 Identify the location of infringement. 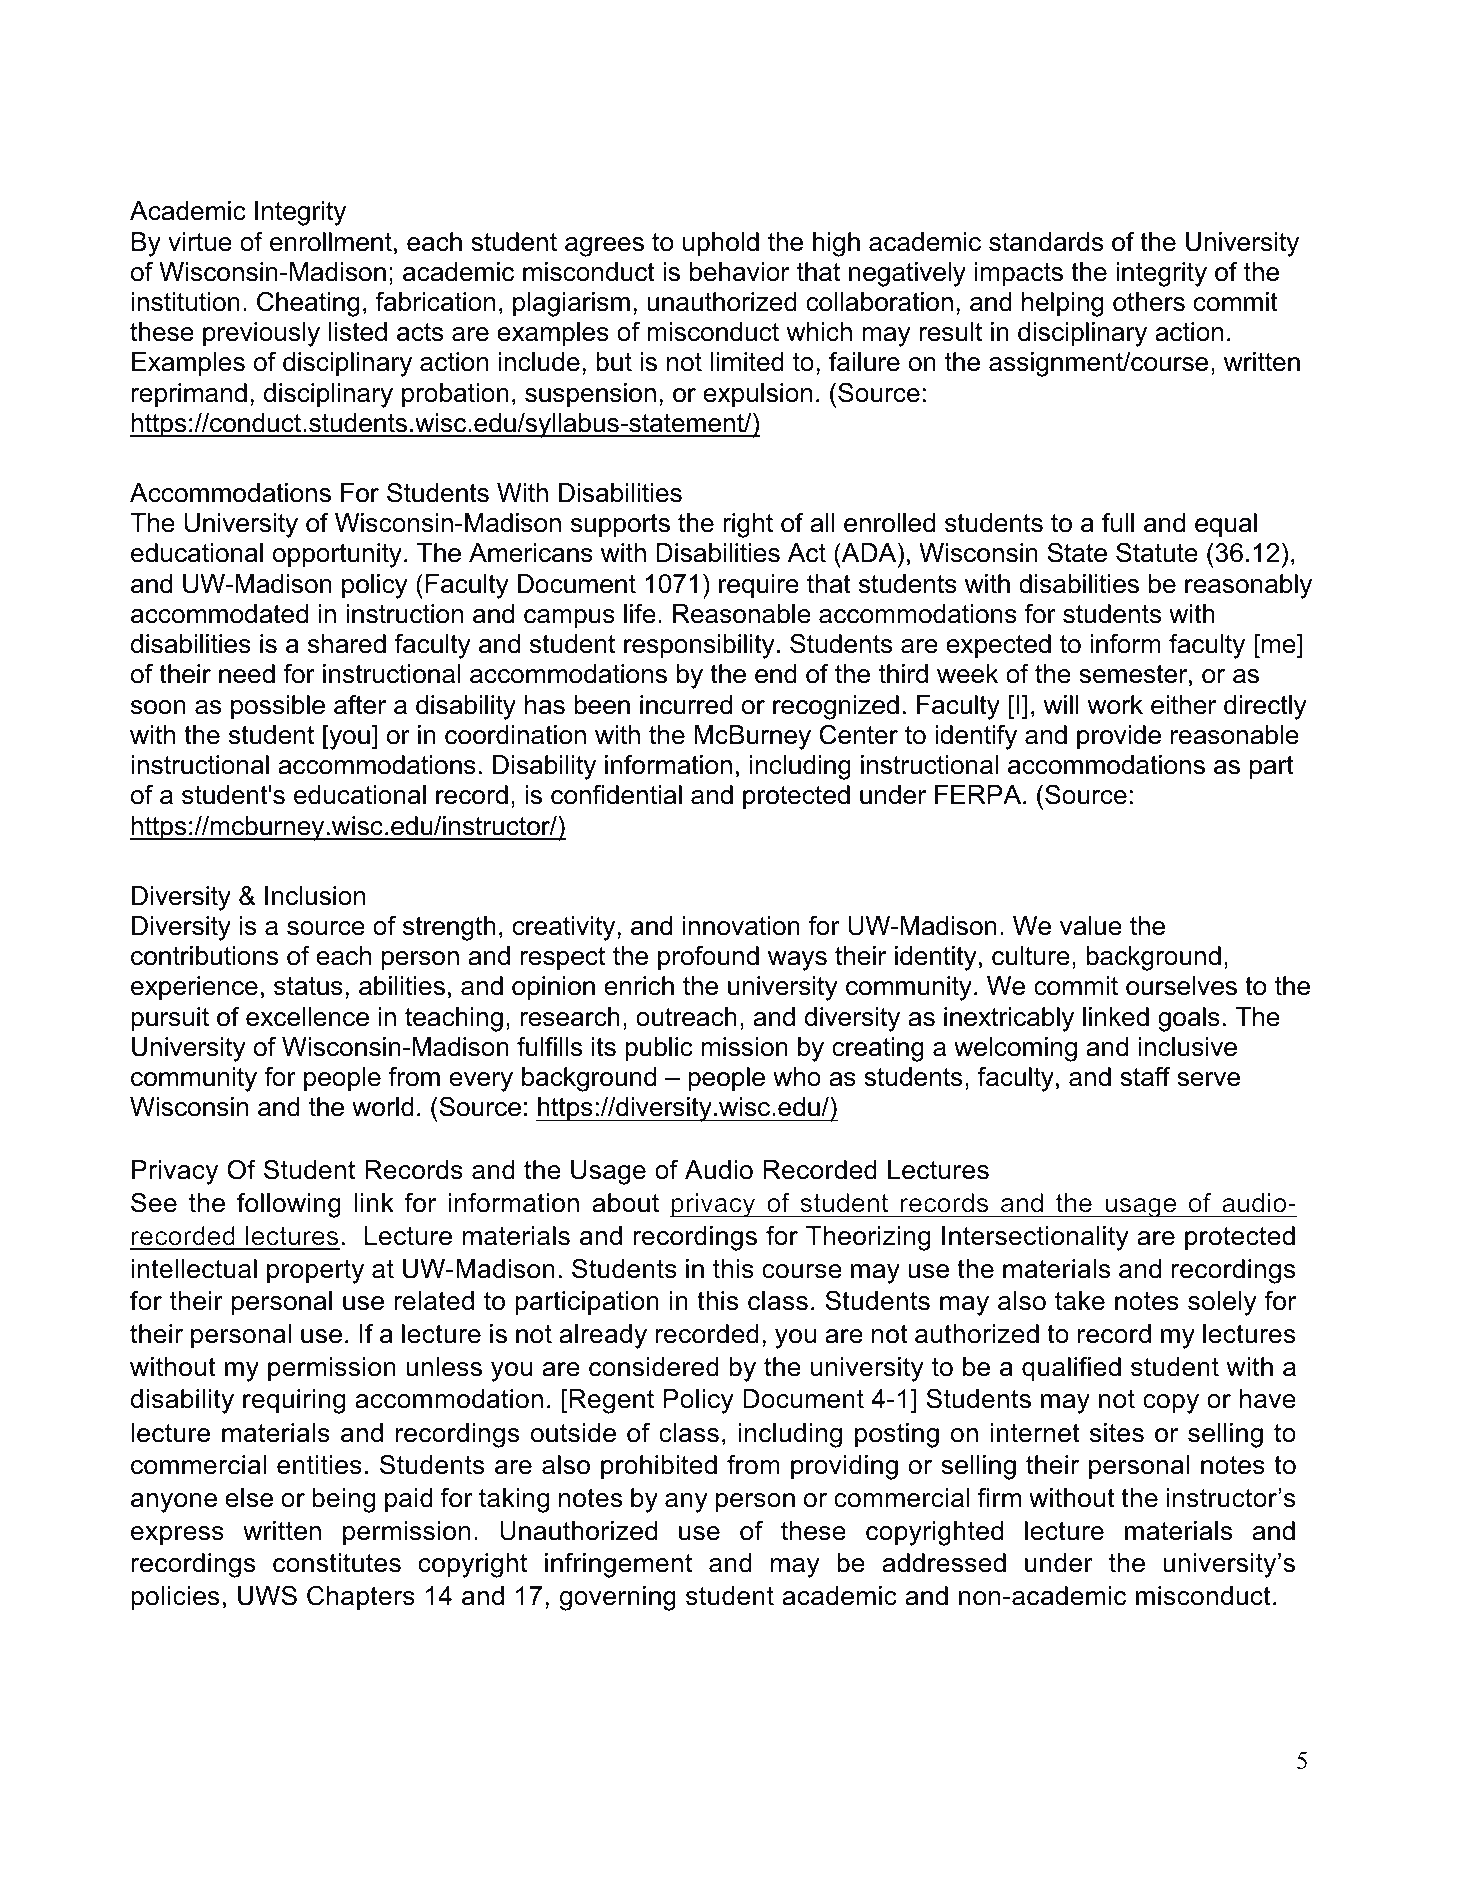
(618, 1565).
